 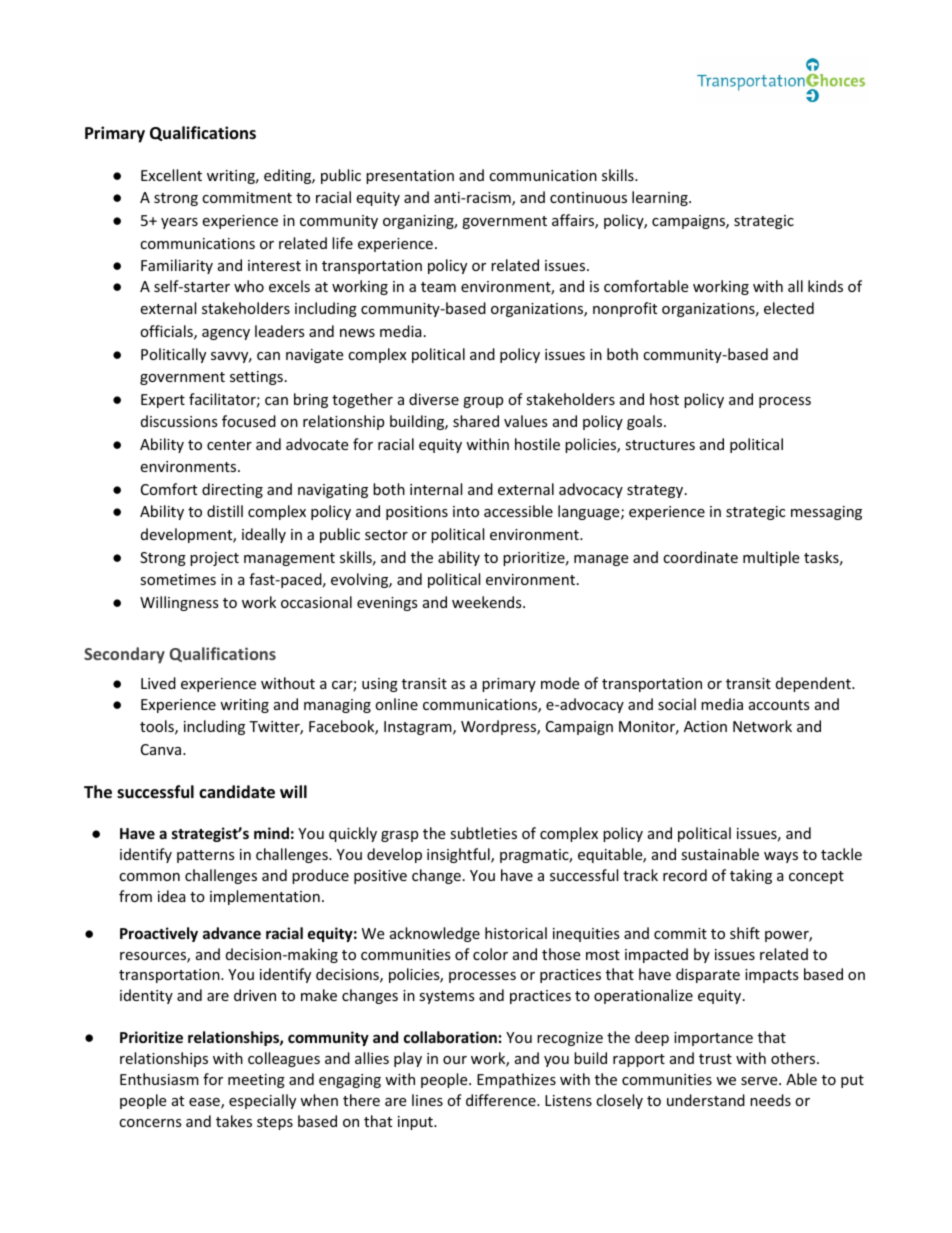 What do you see at coordinates (234, 1121) in the screenshot?
I see `takes` at bounding box center [234, 1121].
